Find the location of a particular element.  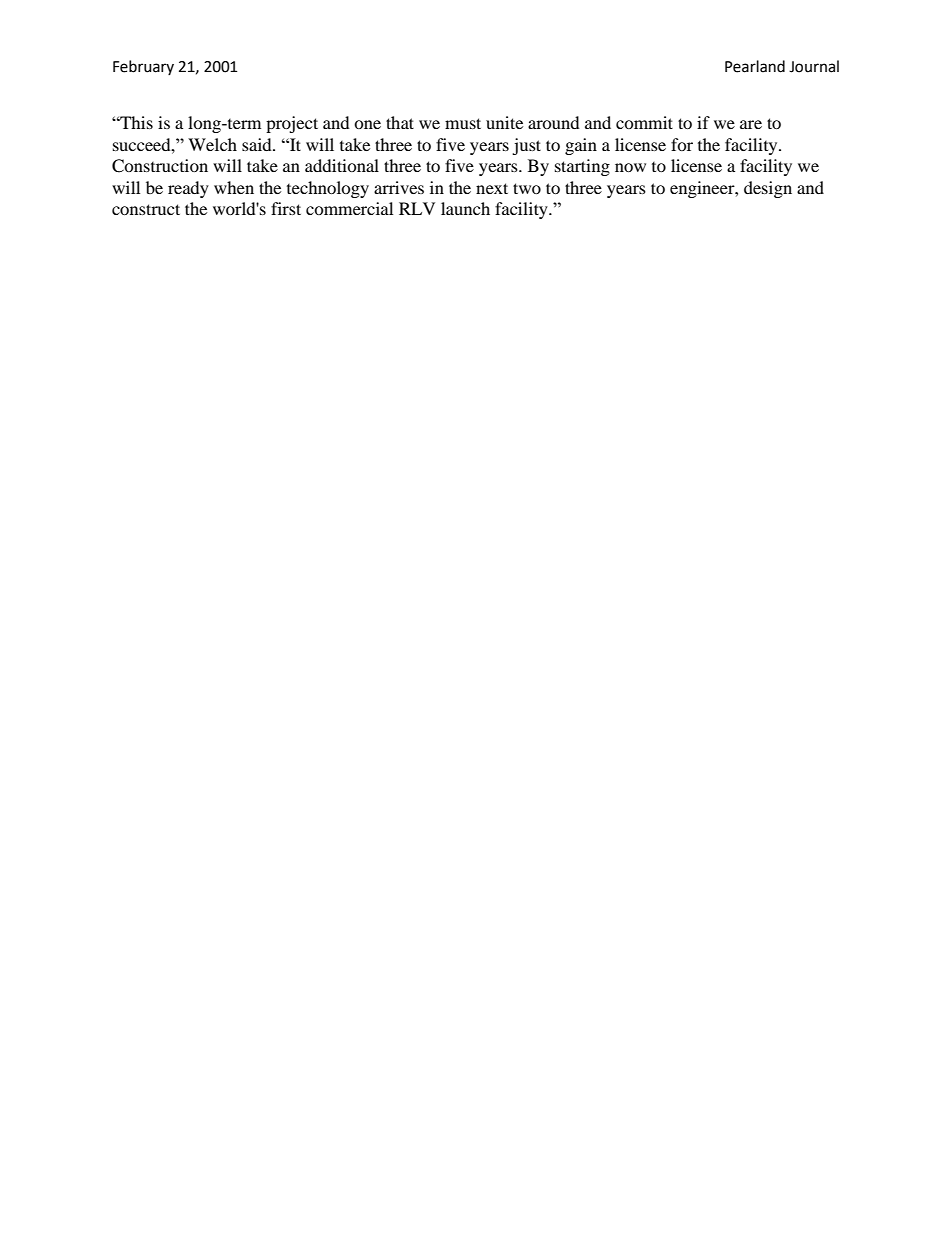

project is located at coordinates (292, 124).
